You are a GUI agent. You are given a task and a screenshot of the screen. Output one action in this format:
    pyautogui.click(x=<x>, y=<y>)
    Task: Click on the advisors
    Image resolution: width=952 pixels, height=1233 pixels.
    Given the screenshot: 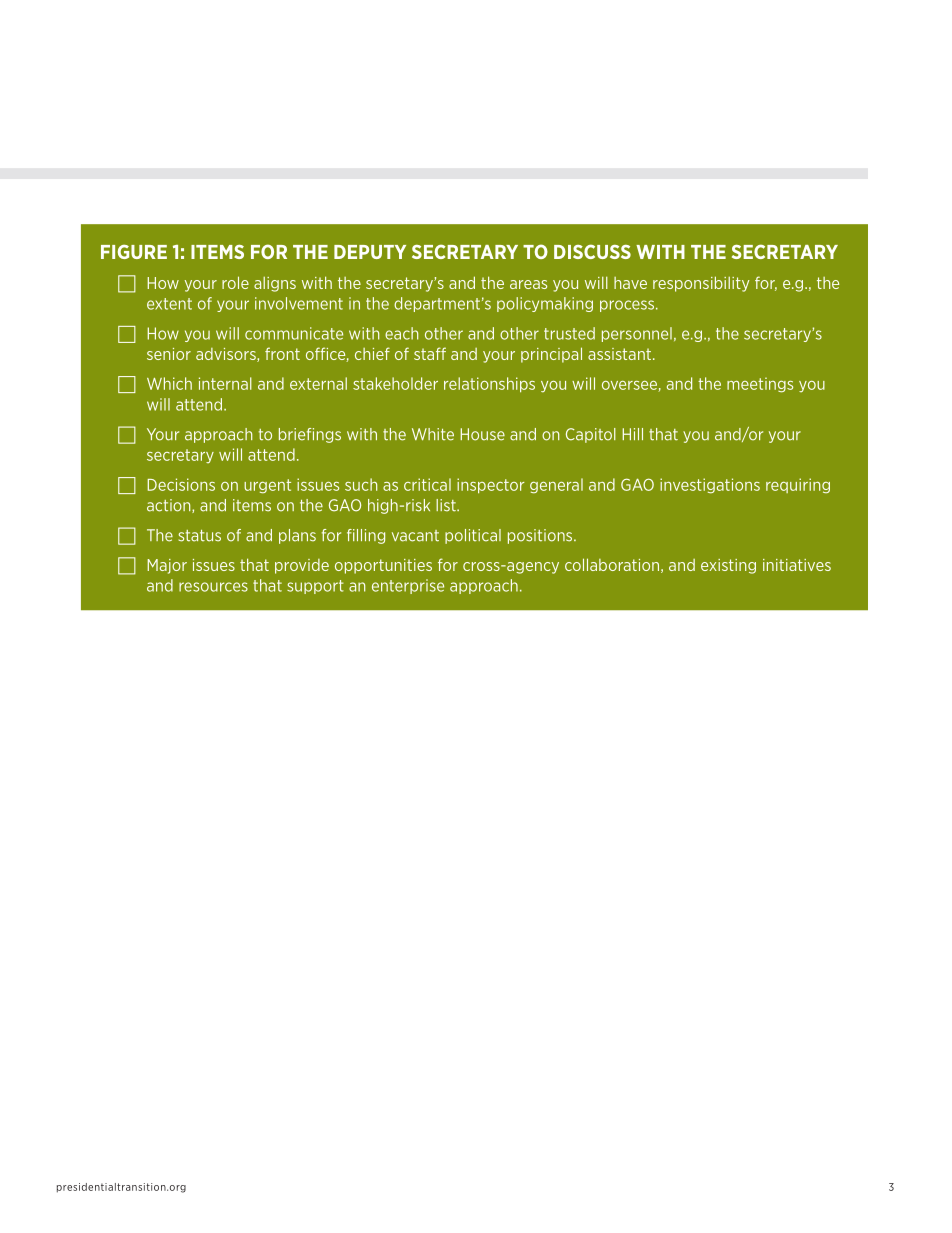 What is the action you would take?
    pyautogui.click(x=227, y=355)
